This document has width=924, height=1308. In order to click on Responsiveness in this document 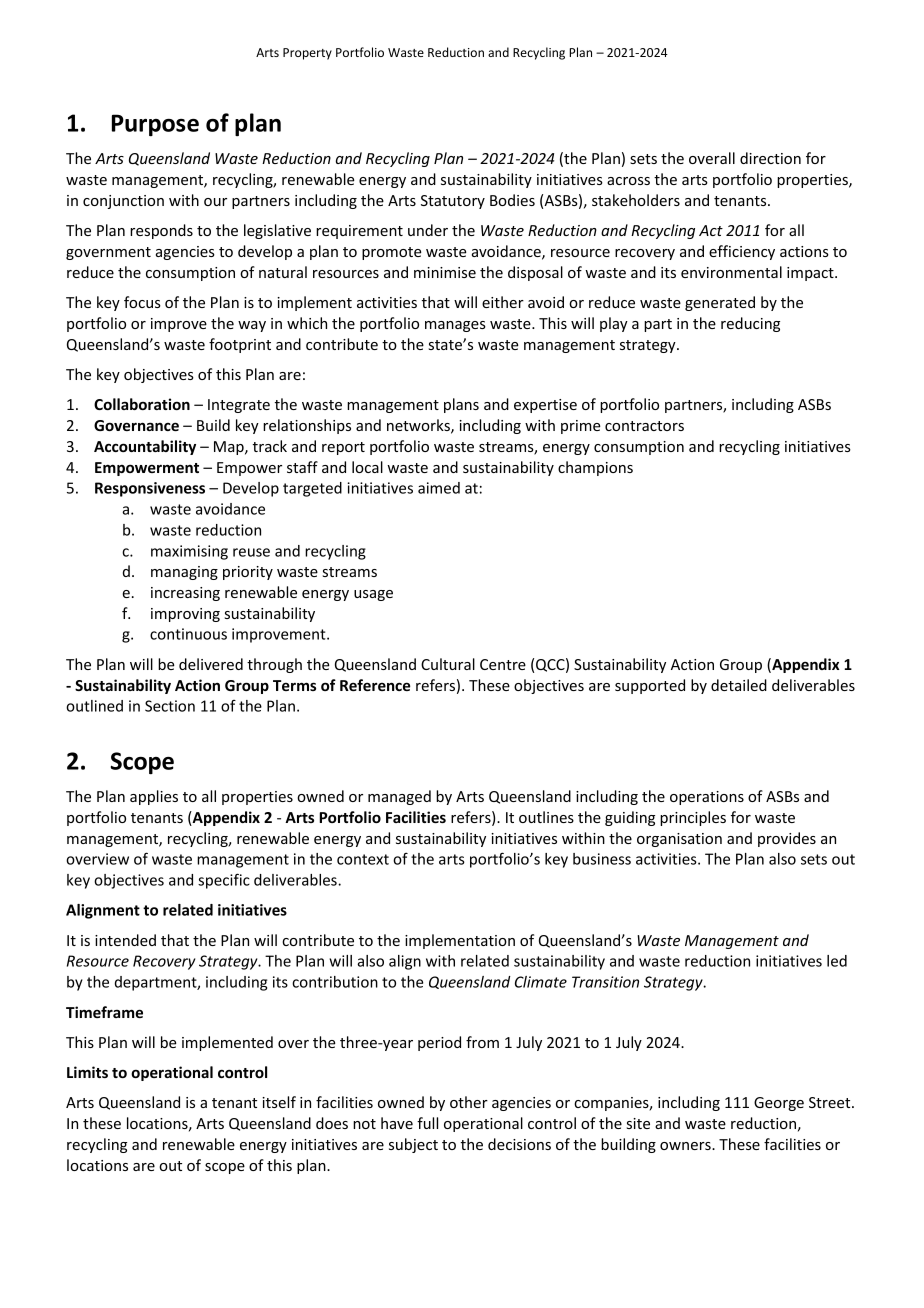, I will do `click(150, 489)`.
